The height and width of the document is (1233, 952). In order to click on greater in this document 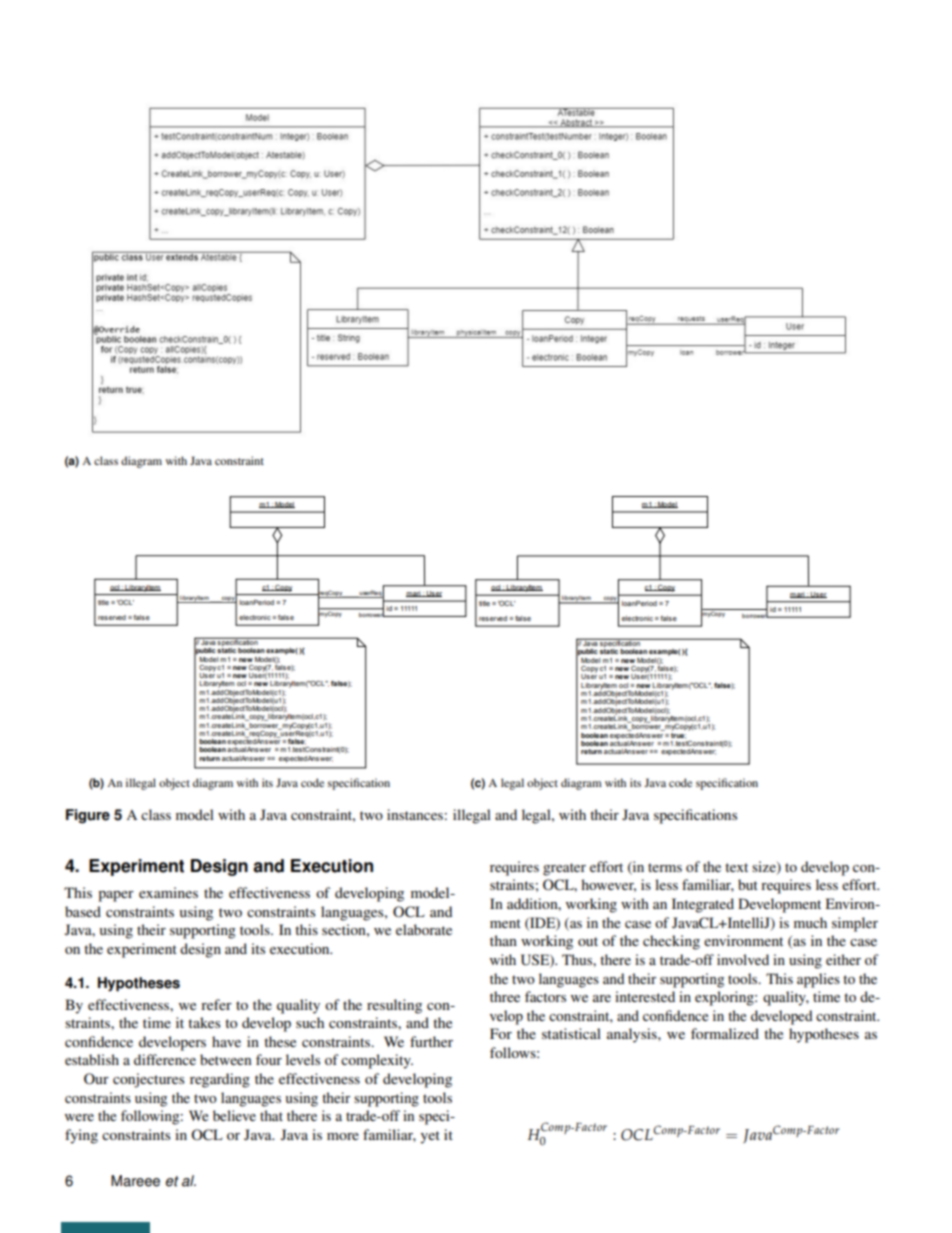, I will do `click(564, 869)`.
